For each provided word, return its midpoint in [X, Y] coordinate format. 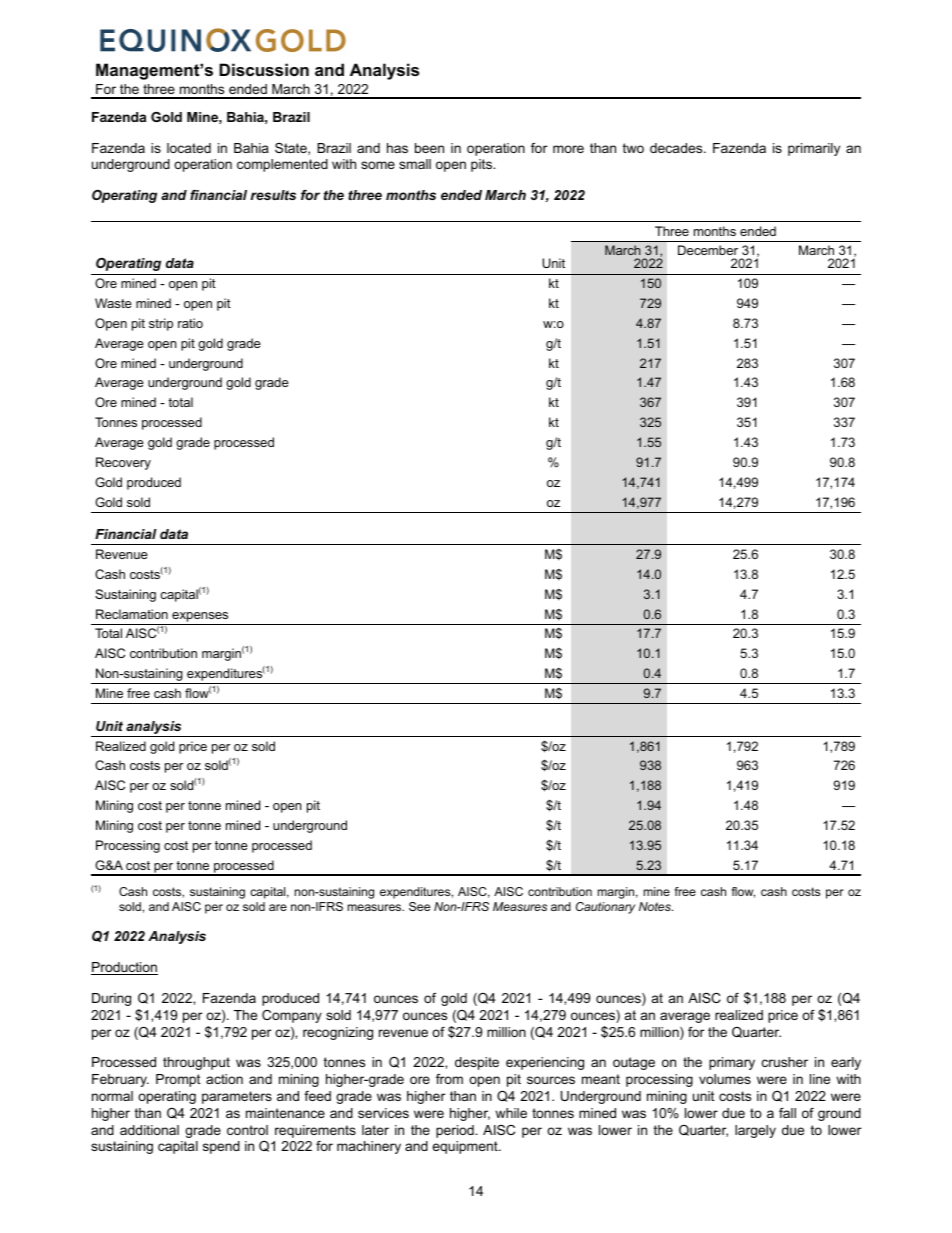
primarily [814, 149]
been [429, 148]
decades [677, 148]
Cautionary [605, 908]
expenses [200, 617]
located [189, 148]
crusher [785, 1062]
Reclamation [132, 614]
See [419, 906]
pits [482, 165]
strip [161, 324]
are [278, 907]
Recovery [123, 463]
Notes [656, 906]
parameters [237, 1097]
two [633, 148]
